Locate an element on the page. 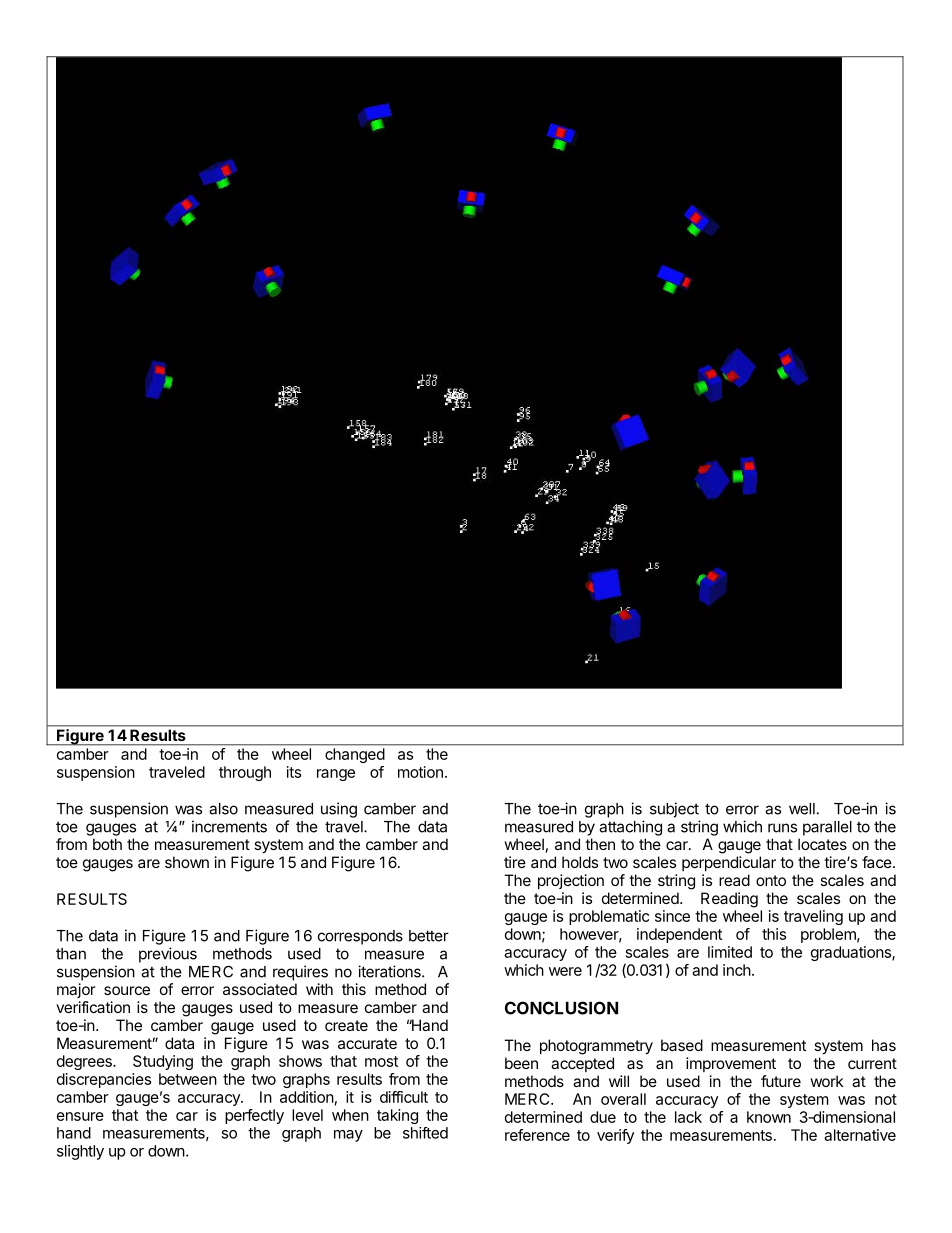 The height and width of the page is (1233, 952). through is located at coordinates (245, 773).
